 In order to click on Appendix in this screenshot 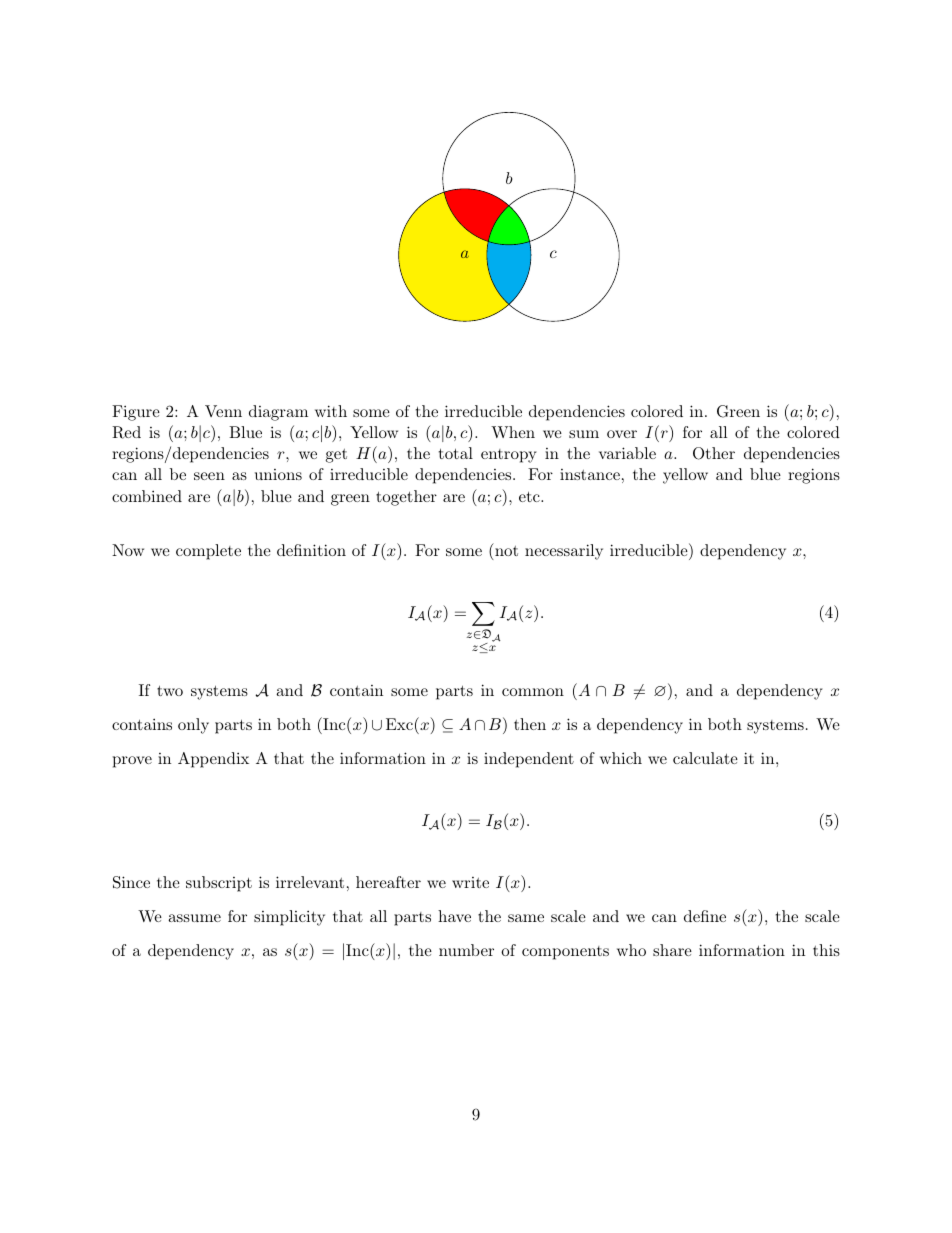, I will do `click(213, 760)`.
